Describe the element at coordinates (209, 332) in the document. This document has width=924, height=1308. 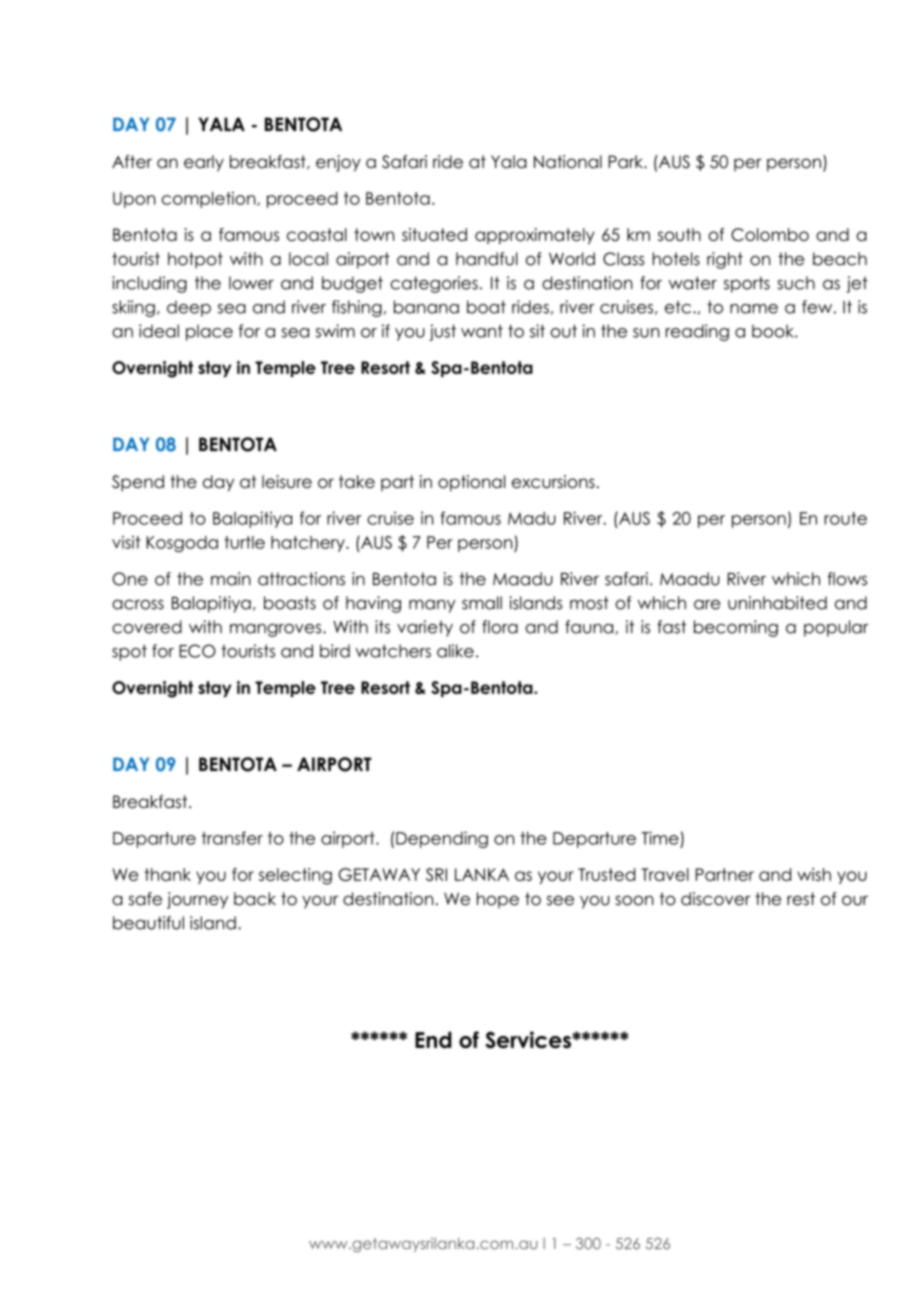
I see `place` at that location.
